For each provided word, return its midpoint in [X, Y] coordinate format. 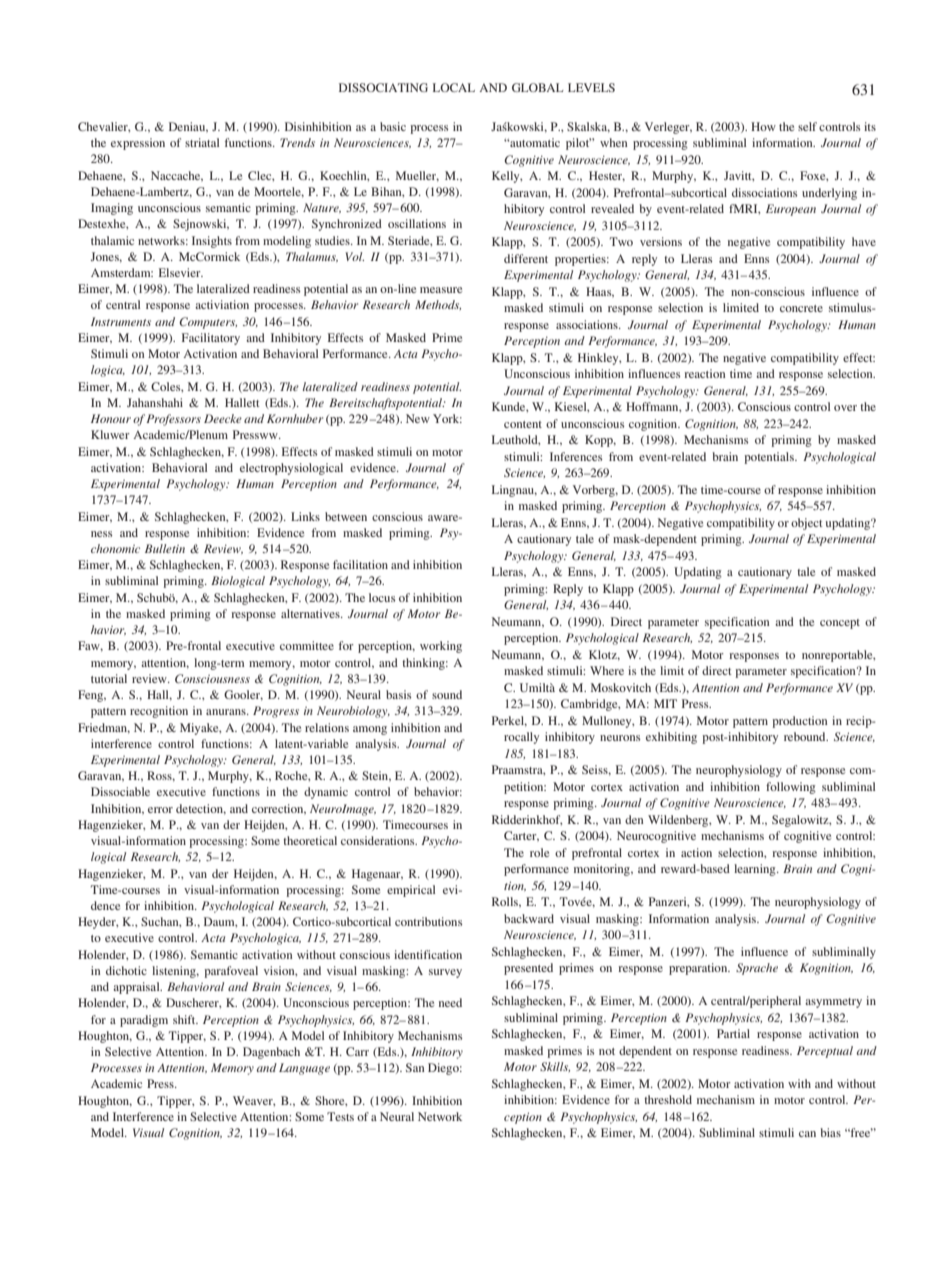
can [807, 1134]
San [415, 1067]
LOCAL [454, 87]
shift [185, 1019]
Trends [297, 142]
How [763, 126]
